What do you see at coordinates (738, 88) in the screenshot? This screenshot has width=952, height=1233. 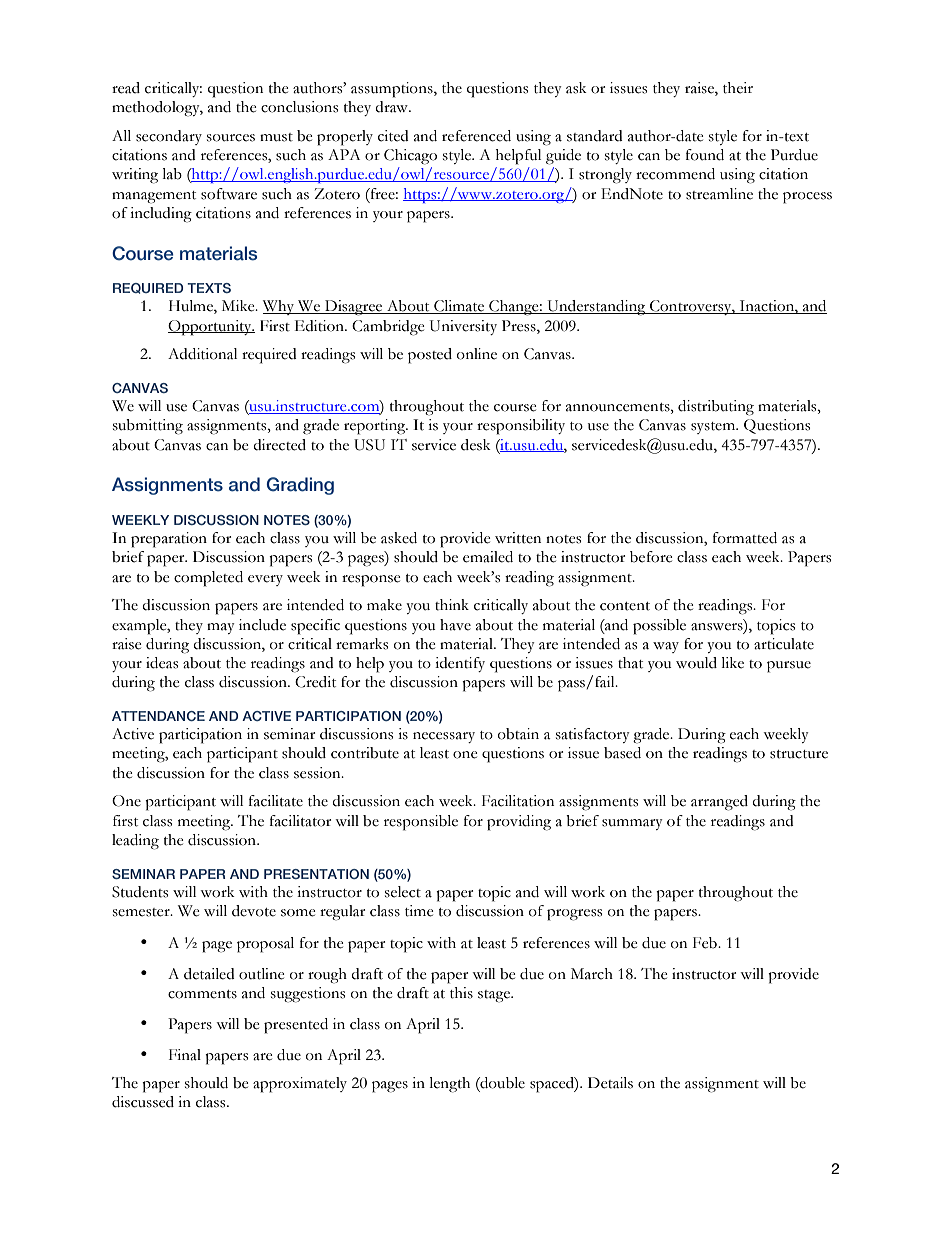 I see `their` at bounding box center [738, 88].
